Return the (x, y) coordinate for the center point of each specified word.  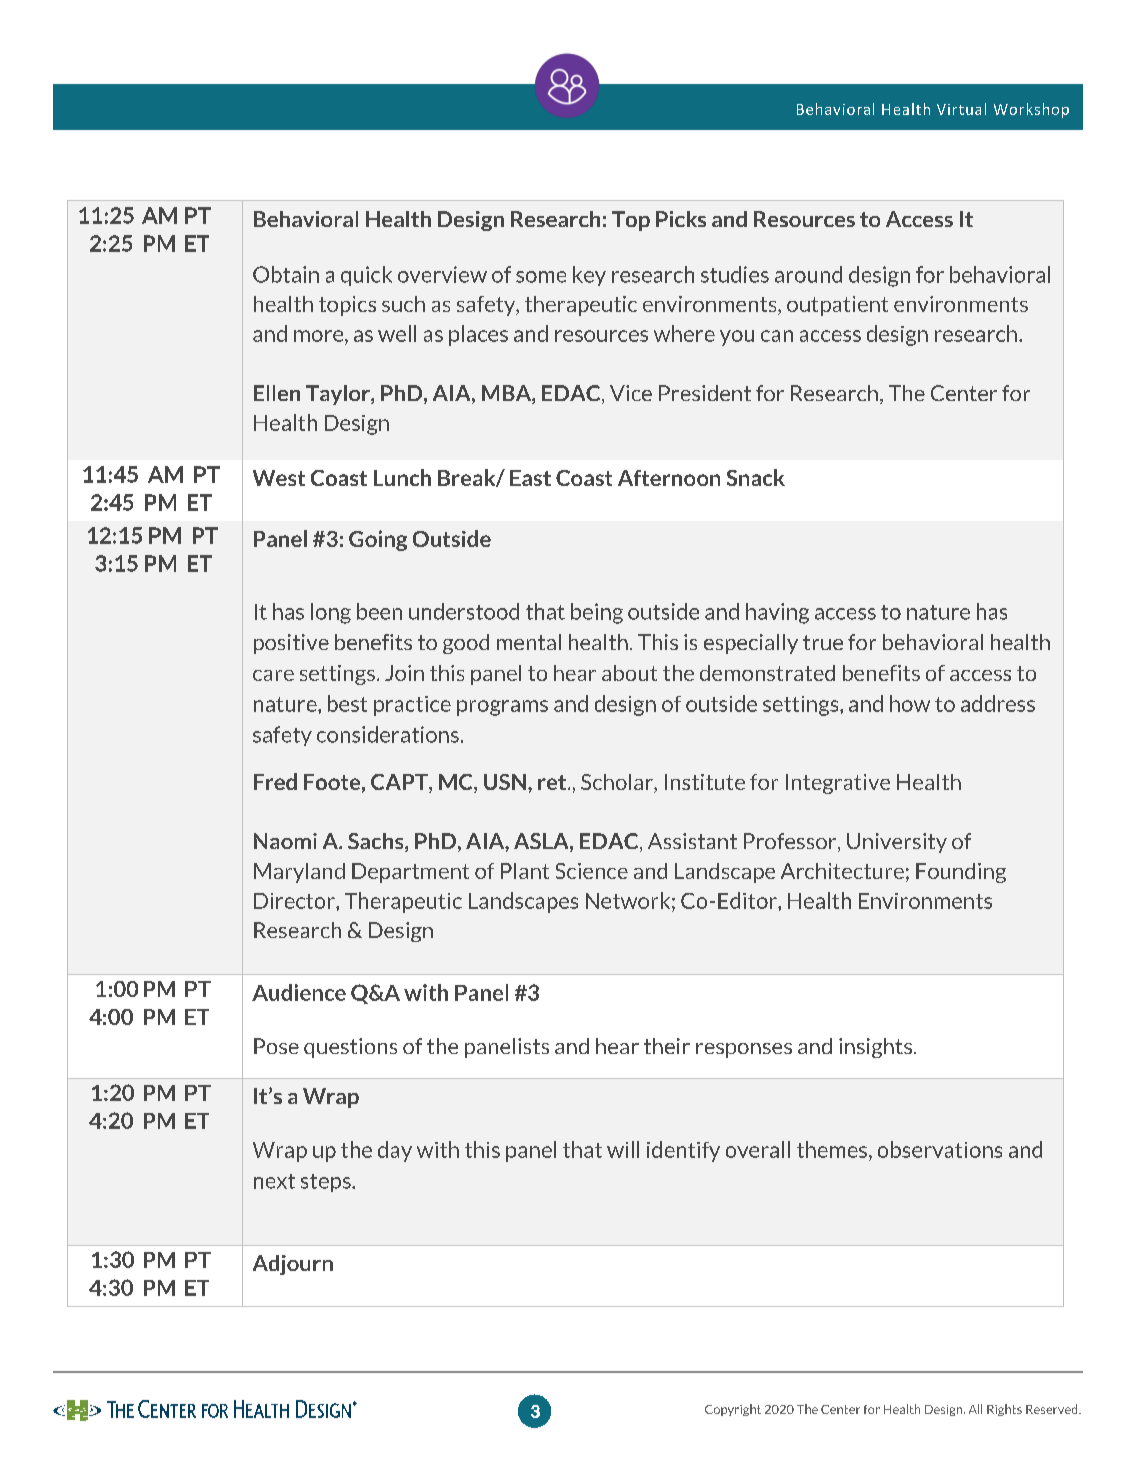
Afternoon (669, 478)
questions (350, 1048)
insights (877, 1048)
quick (366, 276)
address (998, 703)
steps (327, 1183)
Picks (681, 219)
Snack (756, 477)
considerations (388, 734)
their (667, 1046)
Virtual (961, 109)
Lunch (402, 477)
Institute (705, 782)
